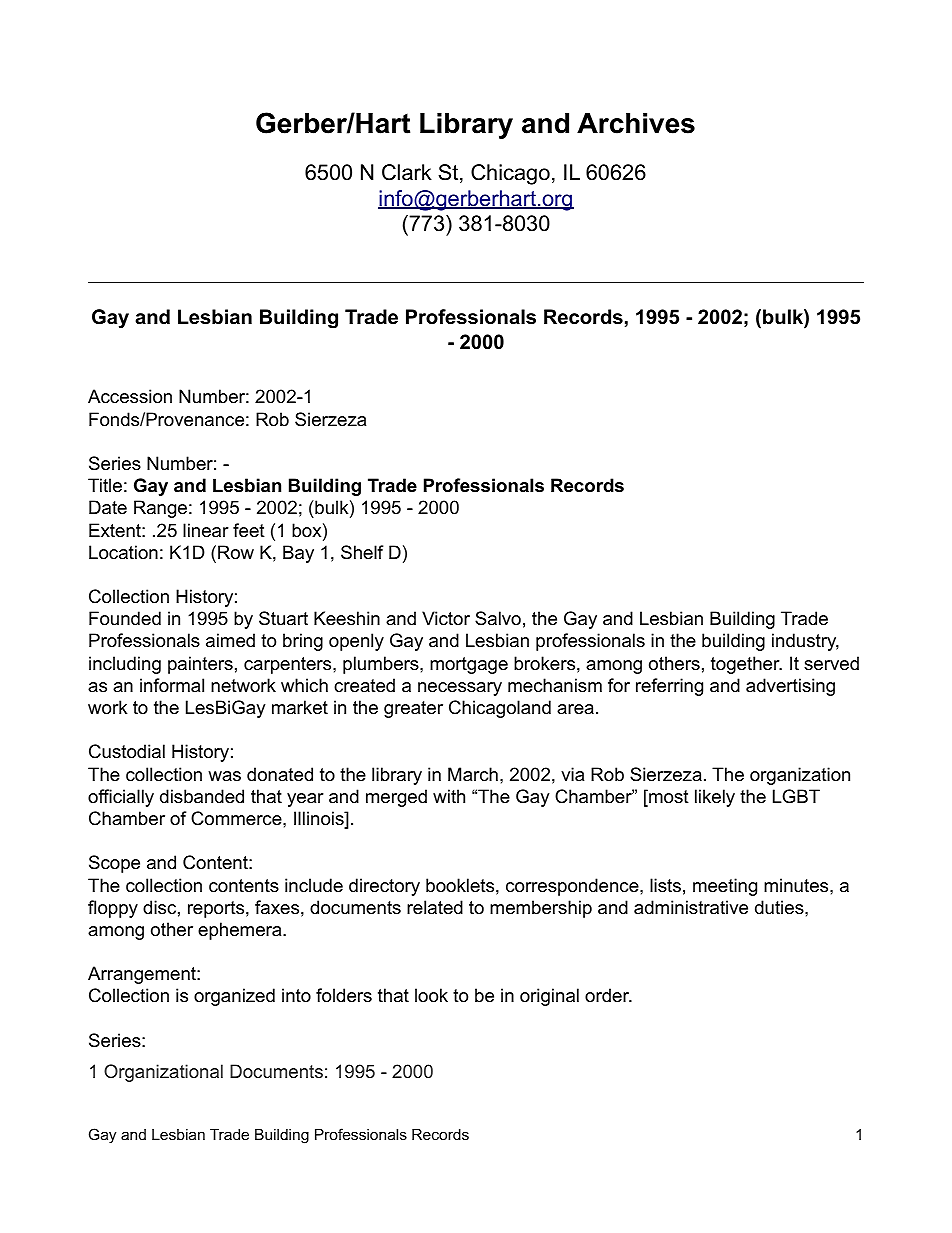  Describe the element at coordinates (362, 552) in the screenshot. I see `Shelf` at that location.
